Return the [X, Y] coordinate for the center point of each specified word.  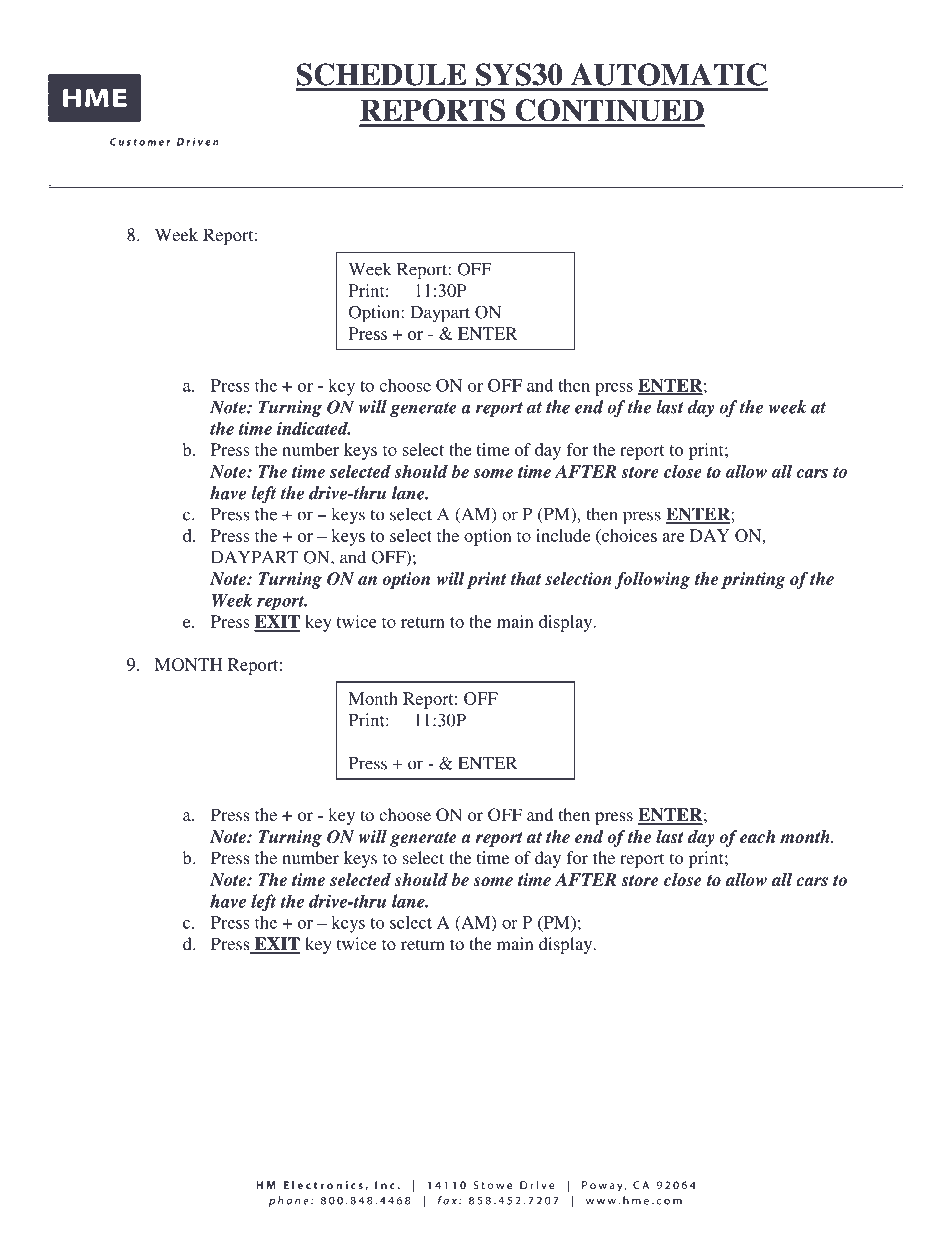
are [673, 537]
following [652, 580]
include [563, 535]
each [757, 837]
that [526, 578]
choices [628, 536]
